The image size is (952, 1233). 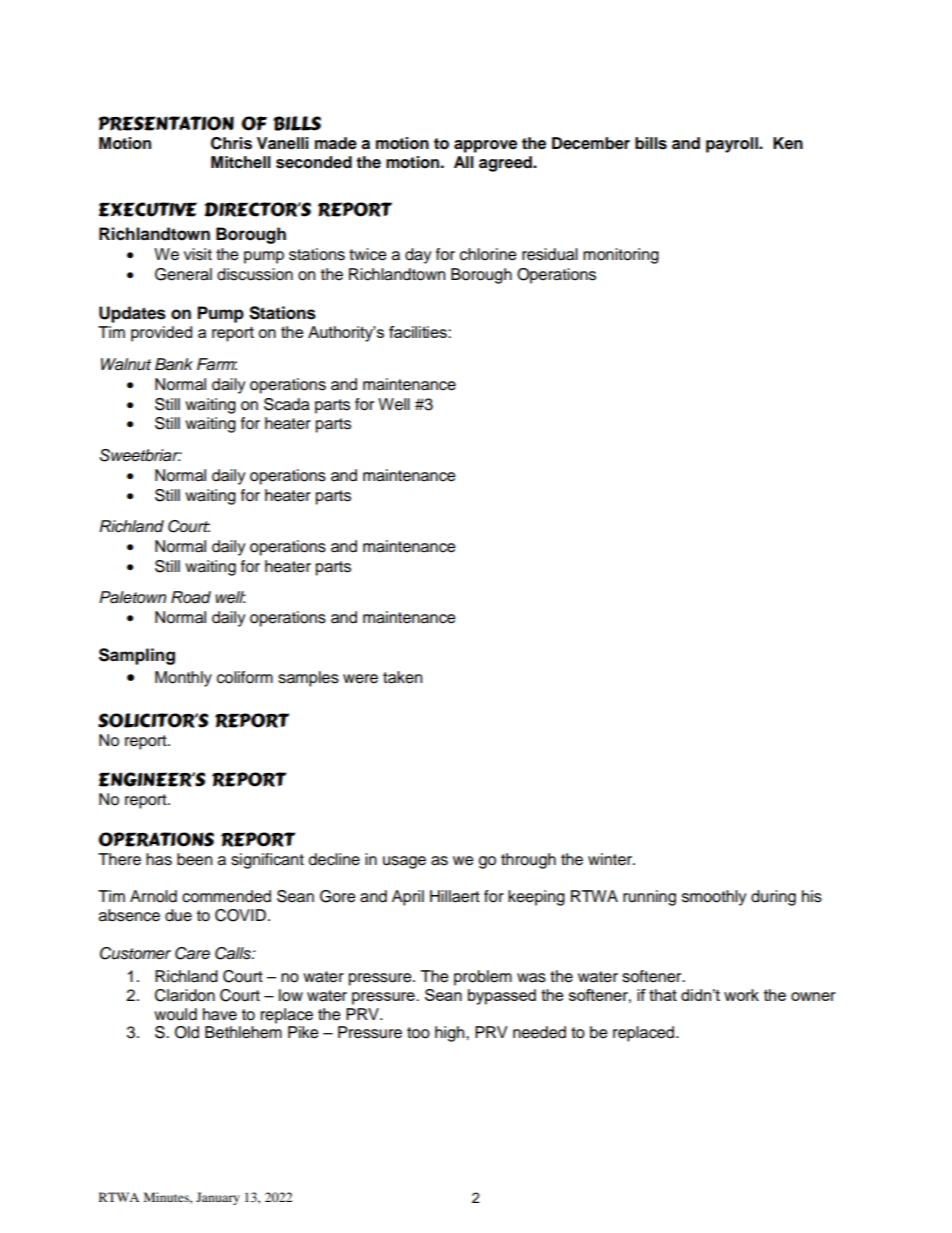 What do you see at coordinates (485, 146) in the page?
I see `approve` at bounding box center [485, 146].
